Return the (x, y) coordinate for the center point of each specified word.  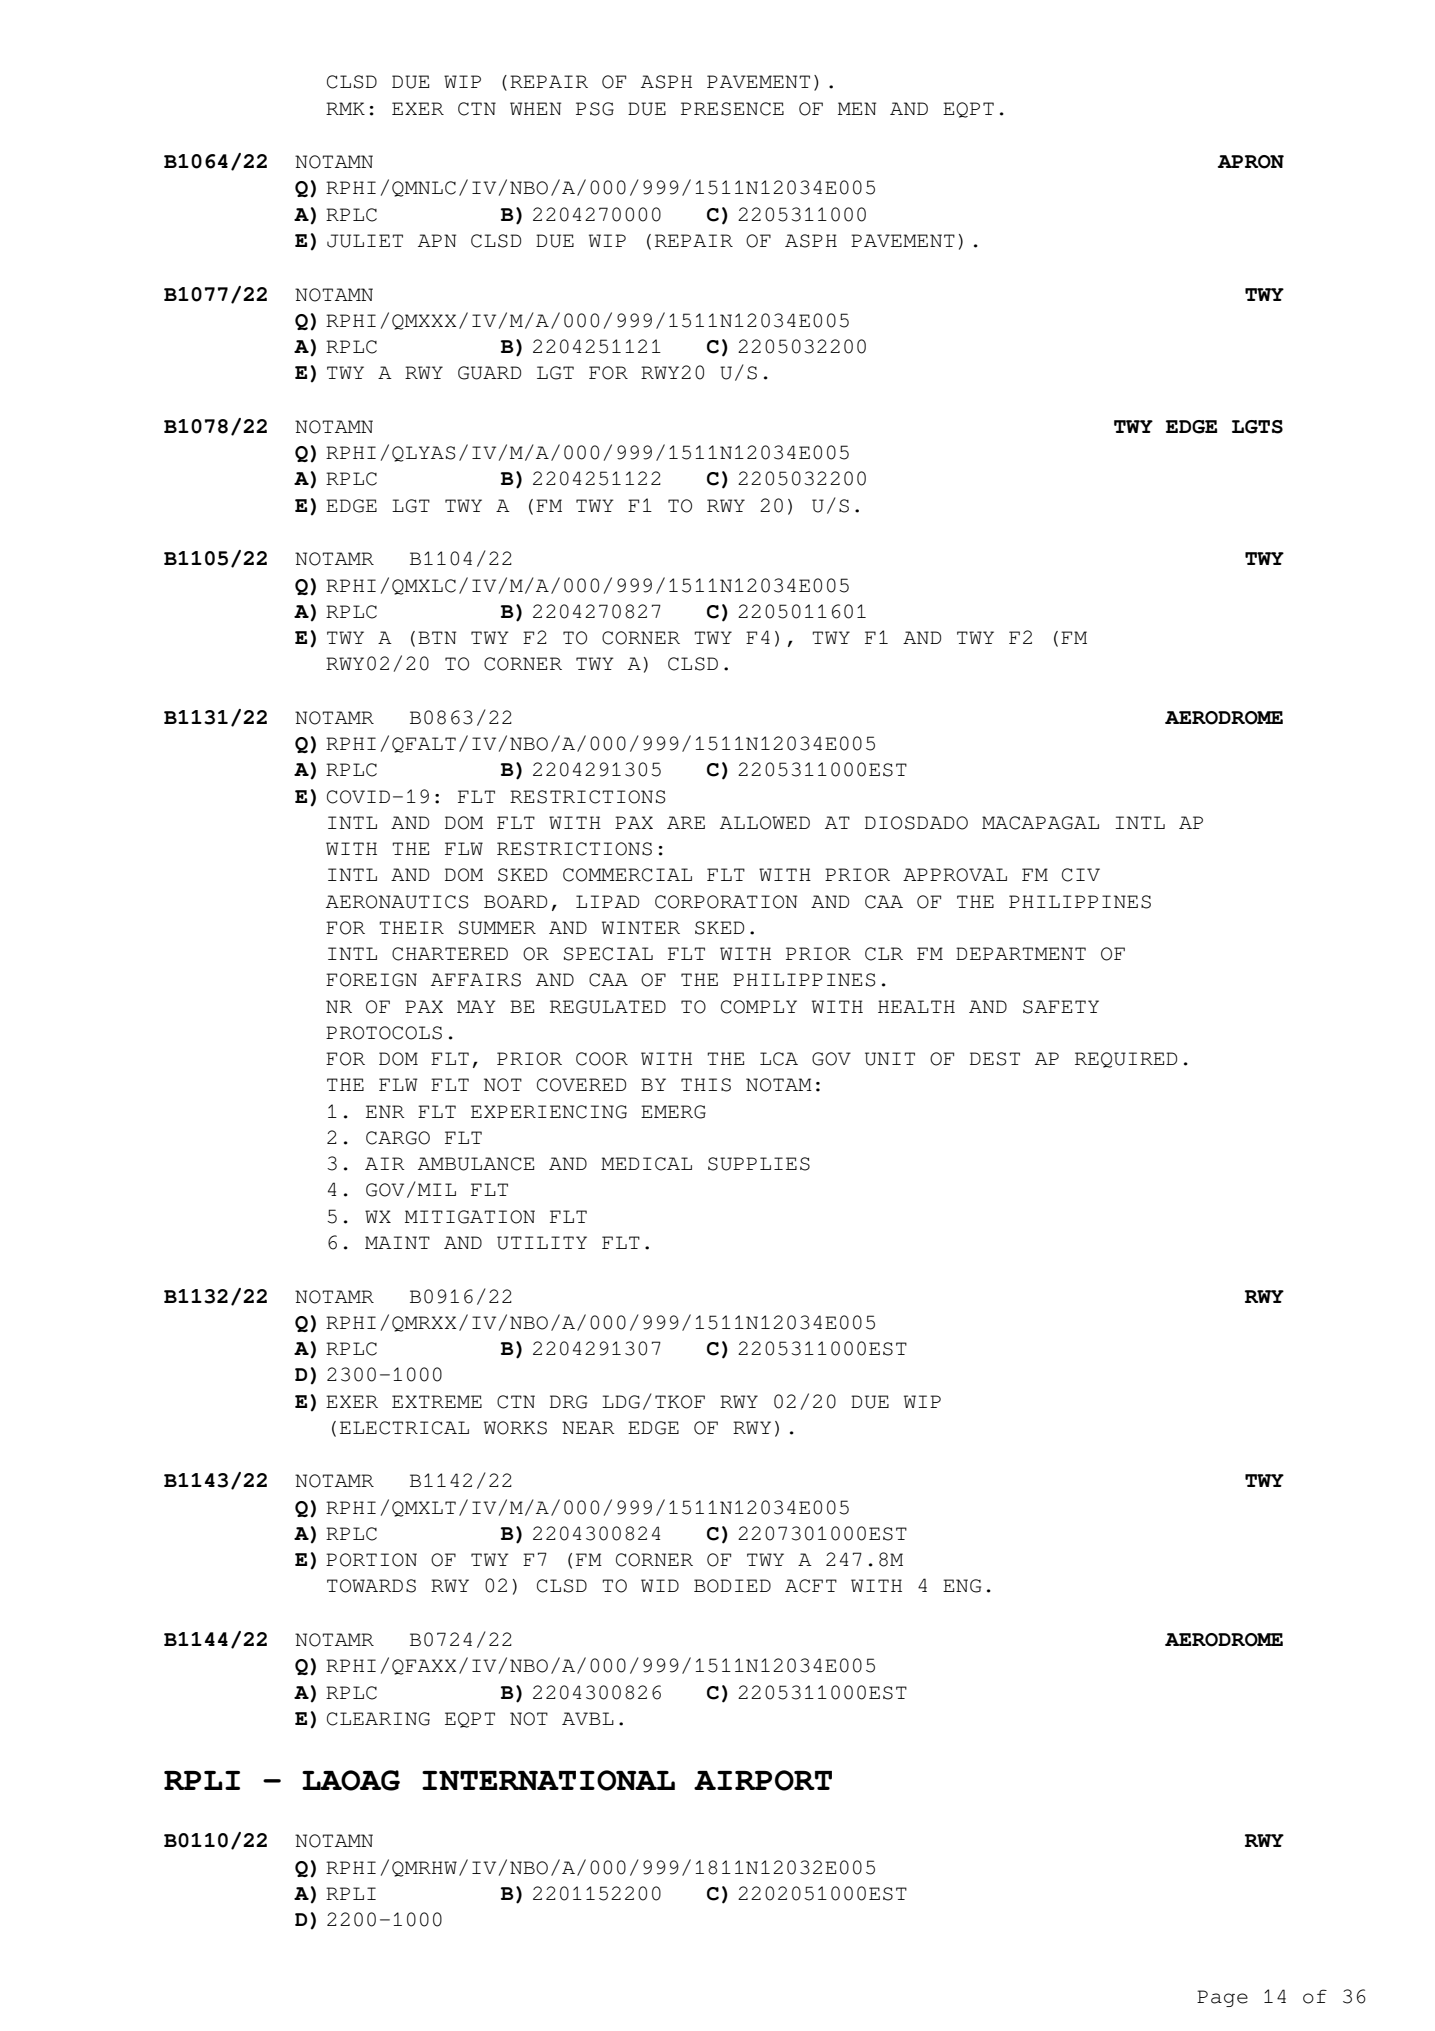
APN (437, 240)
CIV (1081, 875)
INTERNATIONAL (548, 1780)
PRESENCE (732, 109)
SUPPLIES (759, 1164)
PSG (595, 109)
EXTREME (437, 1401)
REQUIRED (1126, 1060)
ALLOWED (765, 823)
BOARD (515, 902)
